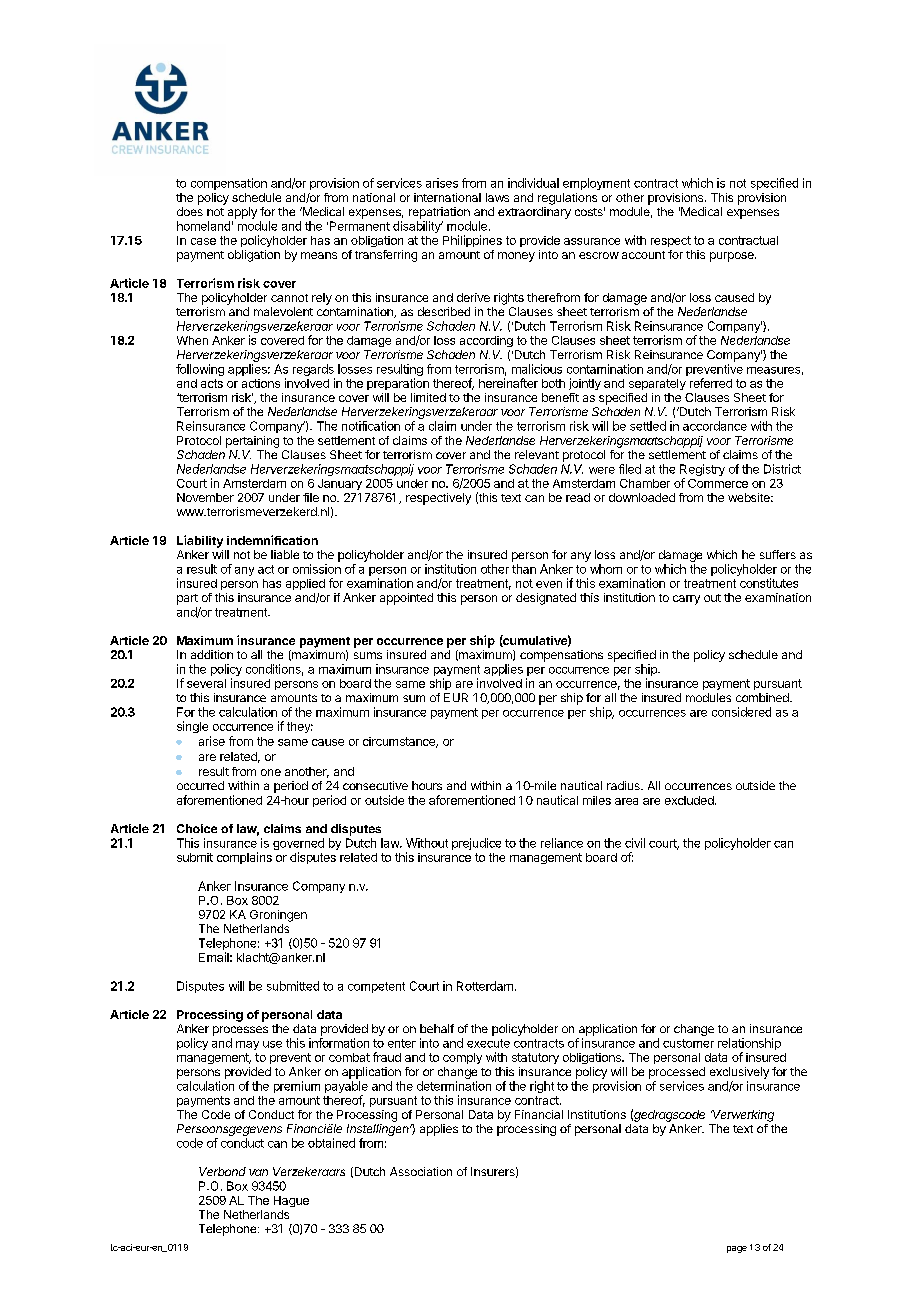  I want to click on indemnification, so click(272, 540).
